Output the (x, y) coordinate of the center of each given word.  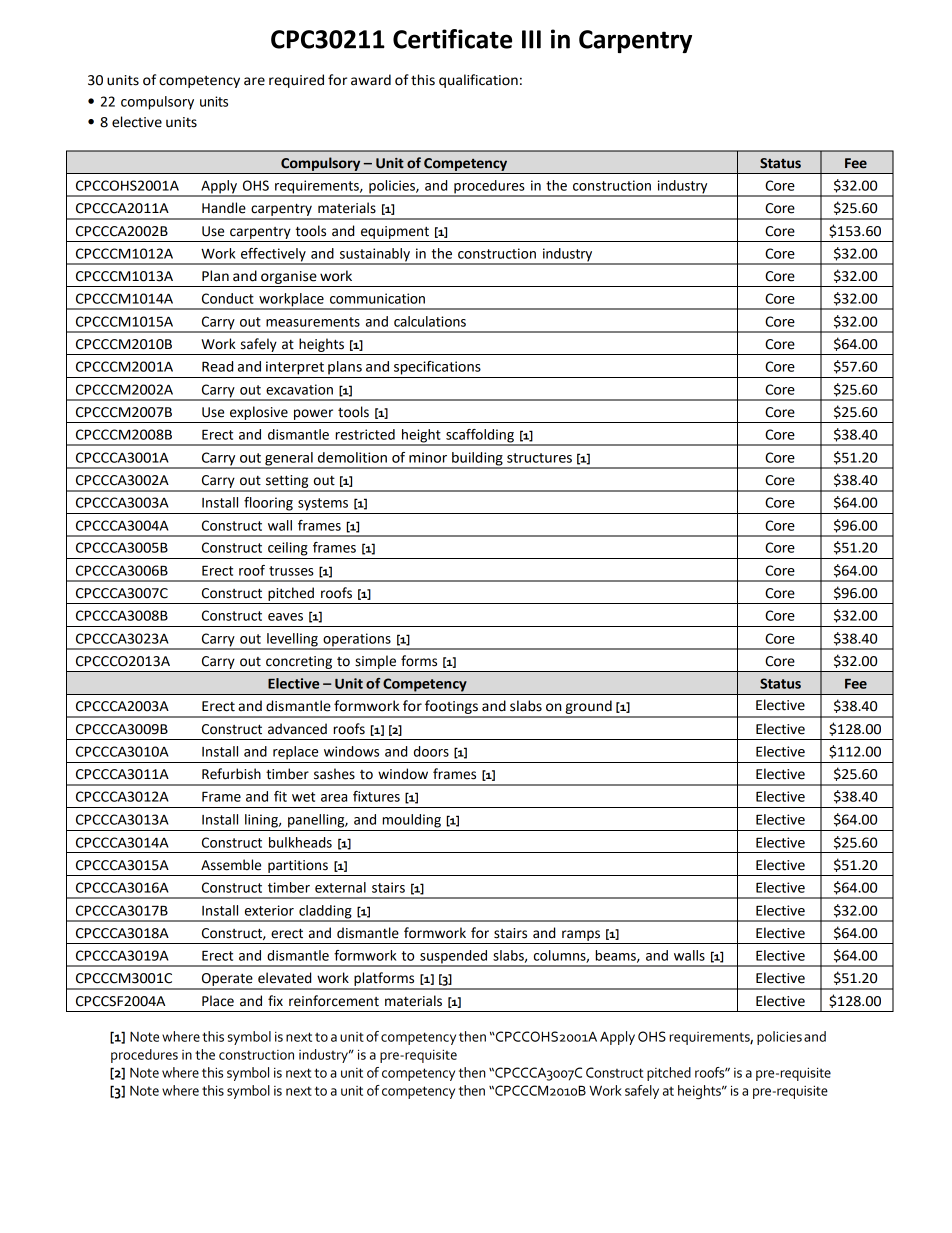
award (371, 80)
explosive (259, 413)
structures (539, 458)
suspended (454, 958)
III (531, 39)
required (296, 81)
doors (431, 751)
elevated (284, 978)
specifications (437, 368)
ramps (581, 935)
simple (375, 662)
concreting (299, 662)
